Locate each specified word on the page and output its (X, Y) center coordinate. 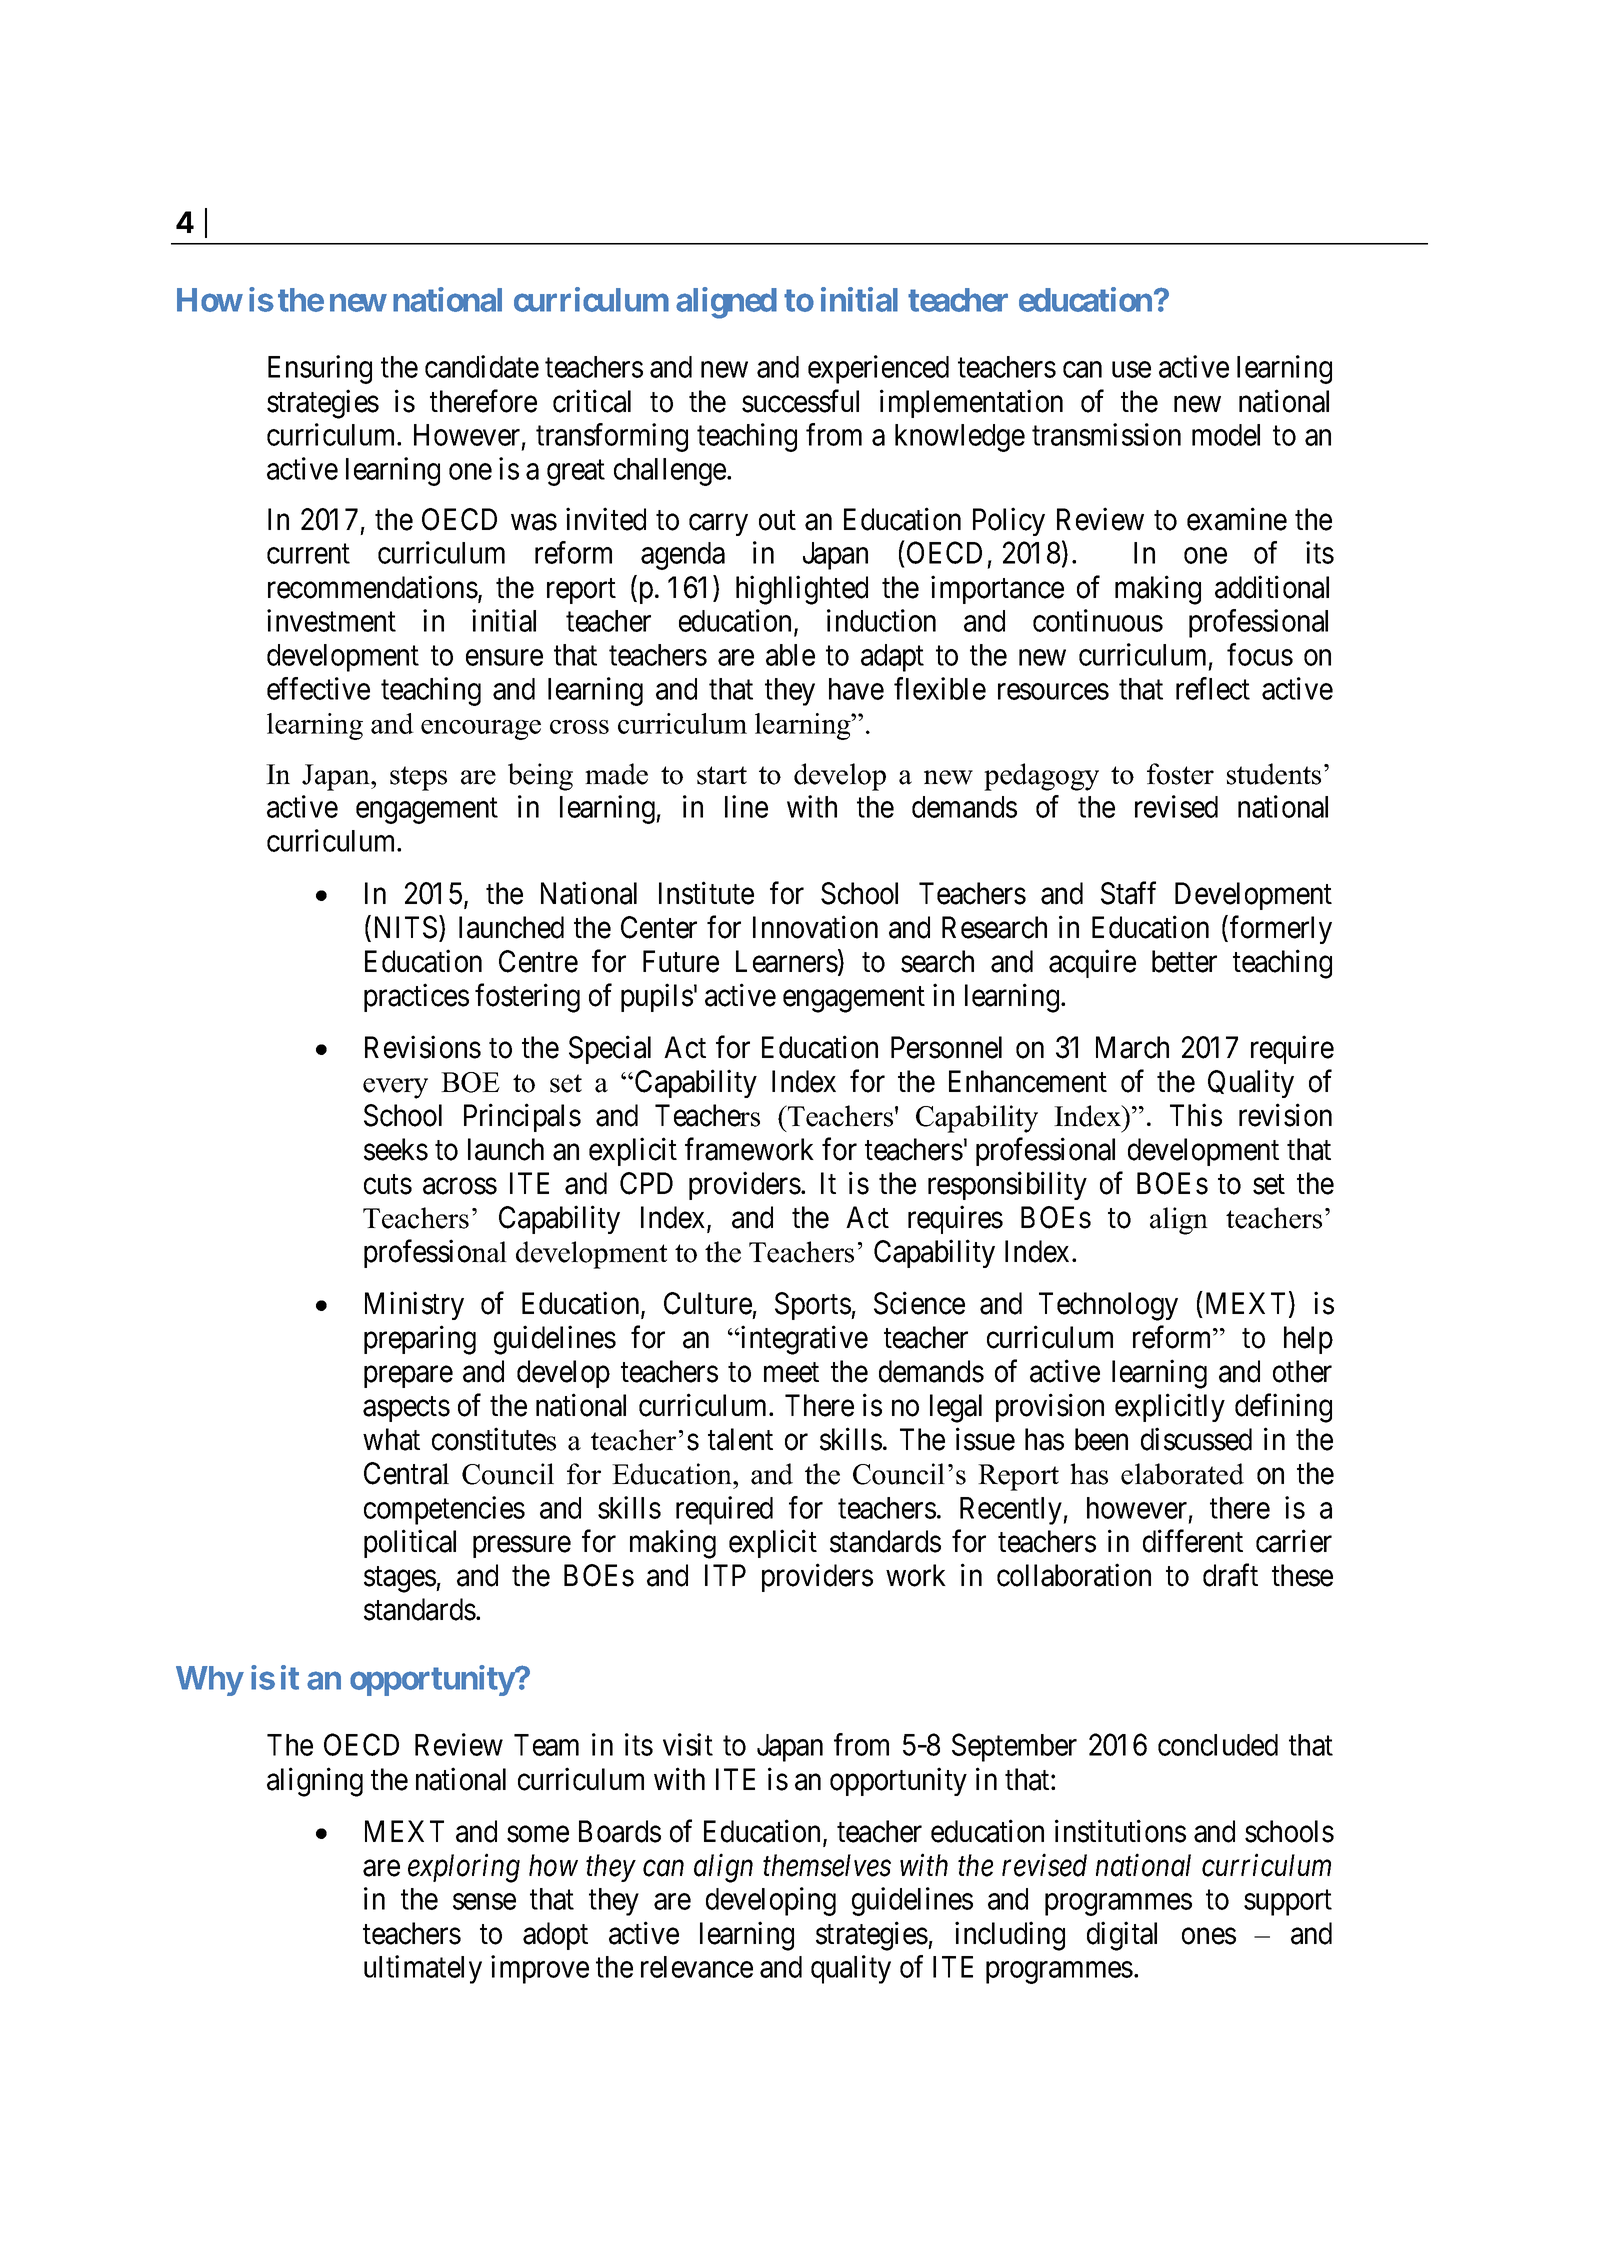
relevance (697, 1967)
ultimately (423, 1969)
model (1226, 435)
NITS (406, 927)
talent (740, 1439)
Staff (1128, 893)
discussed (1196, 1439)
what (391, 1439)
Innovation (815, 927)
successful (800, 401)
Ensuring (320, 369)
